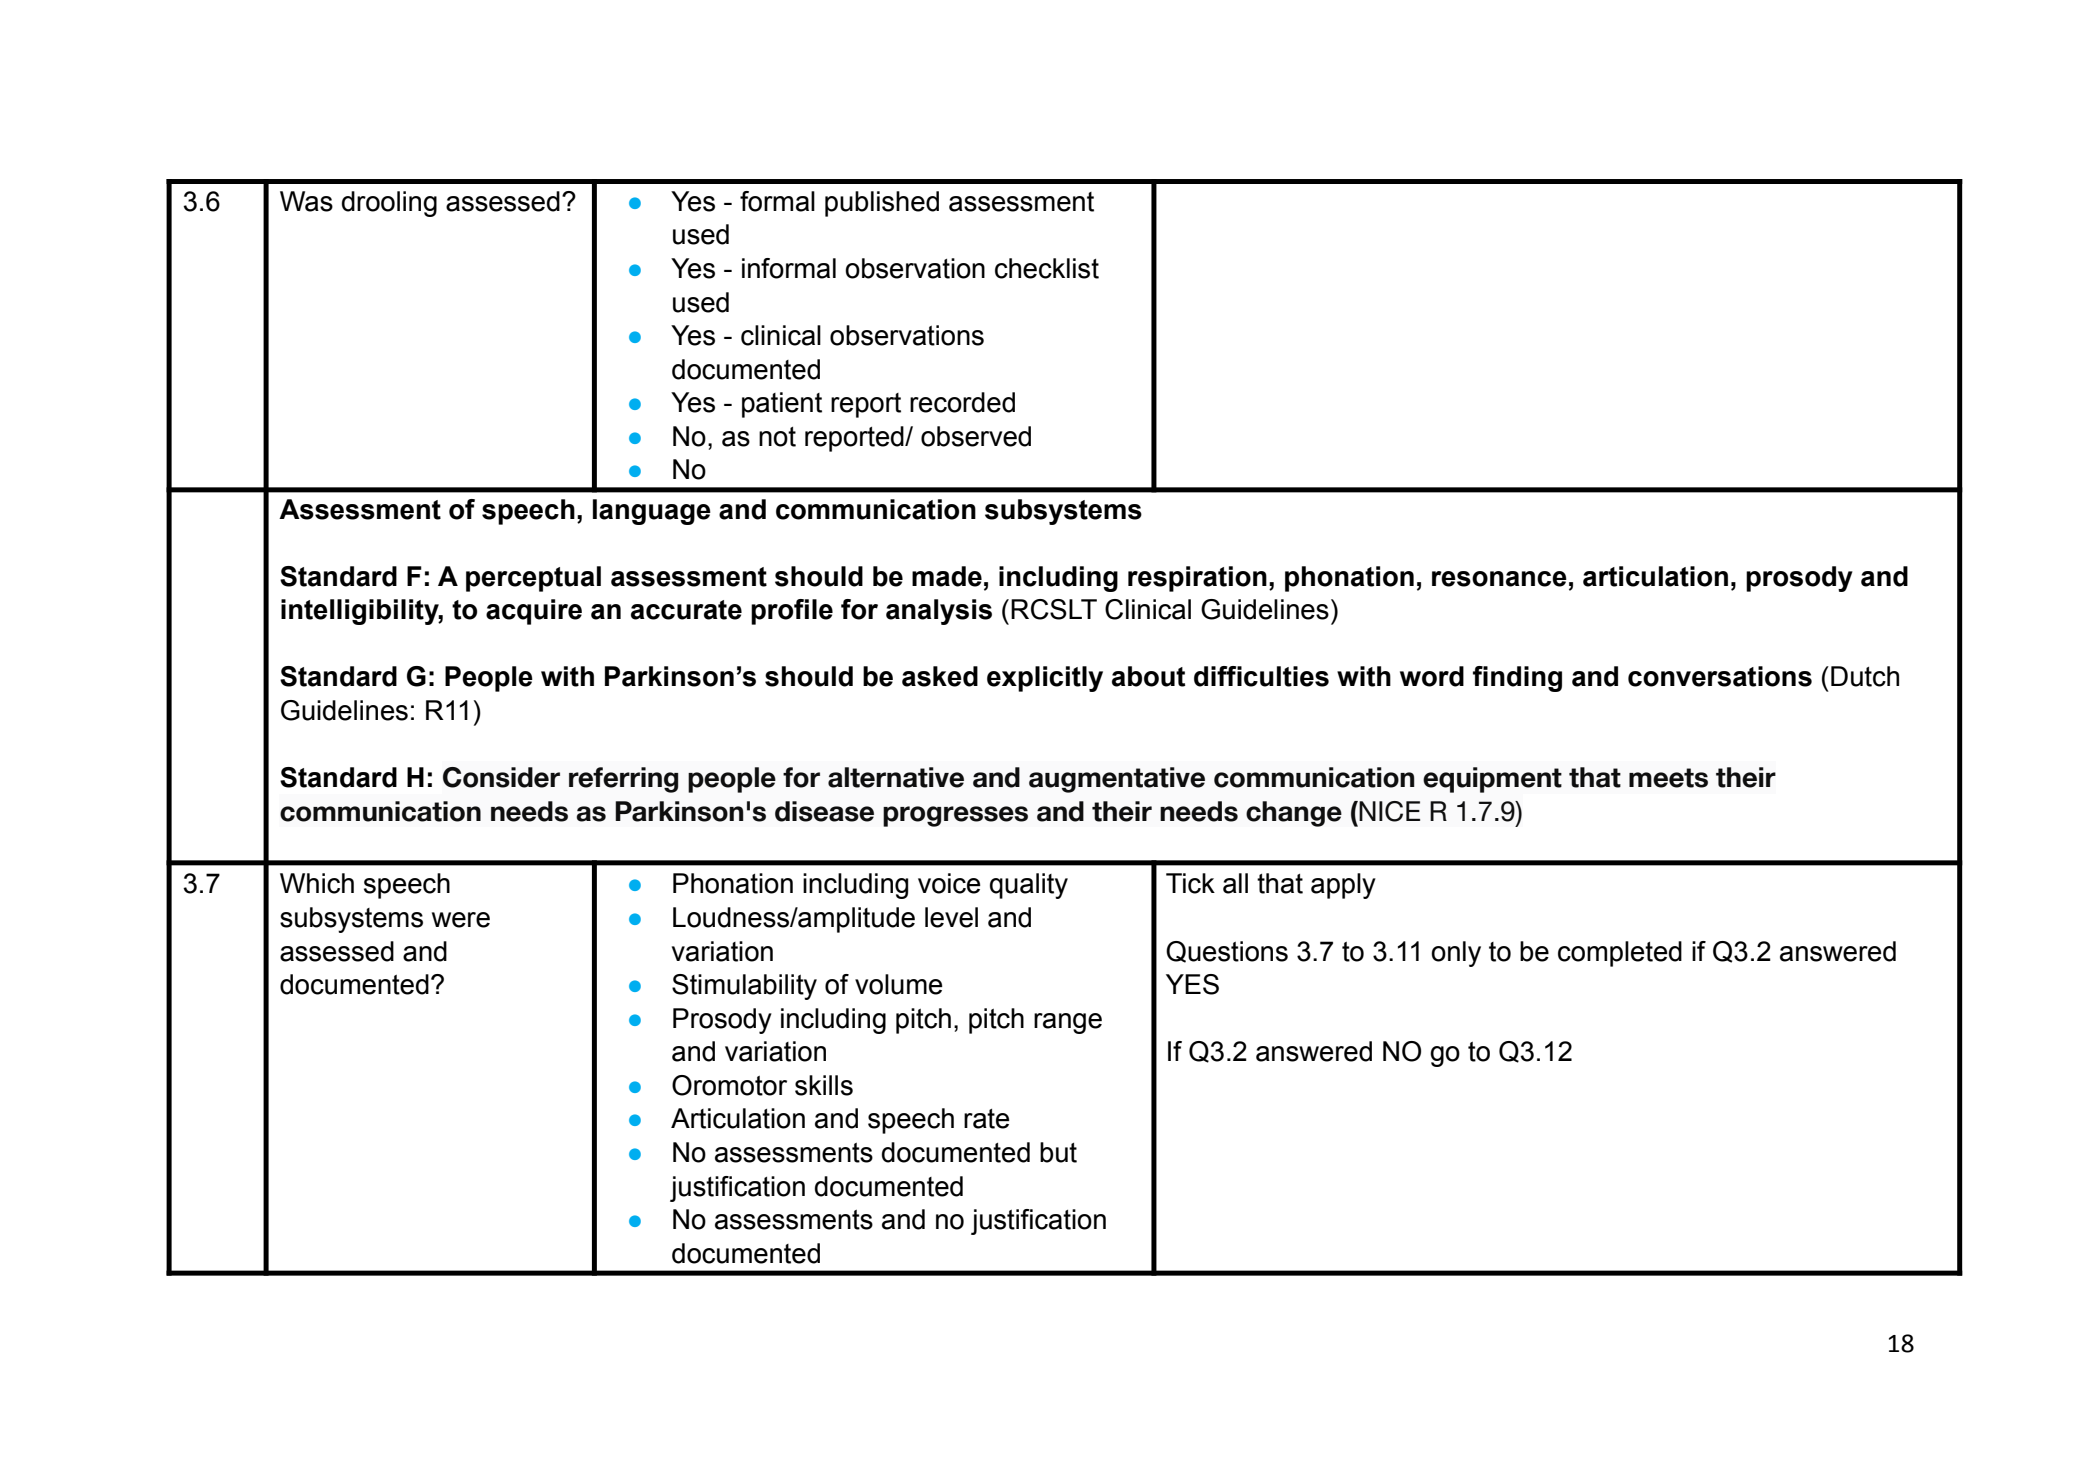 This screenshot has width=2094, height=1482. I want to click on skills, so click(824, 1085).
